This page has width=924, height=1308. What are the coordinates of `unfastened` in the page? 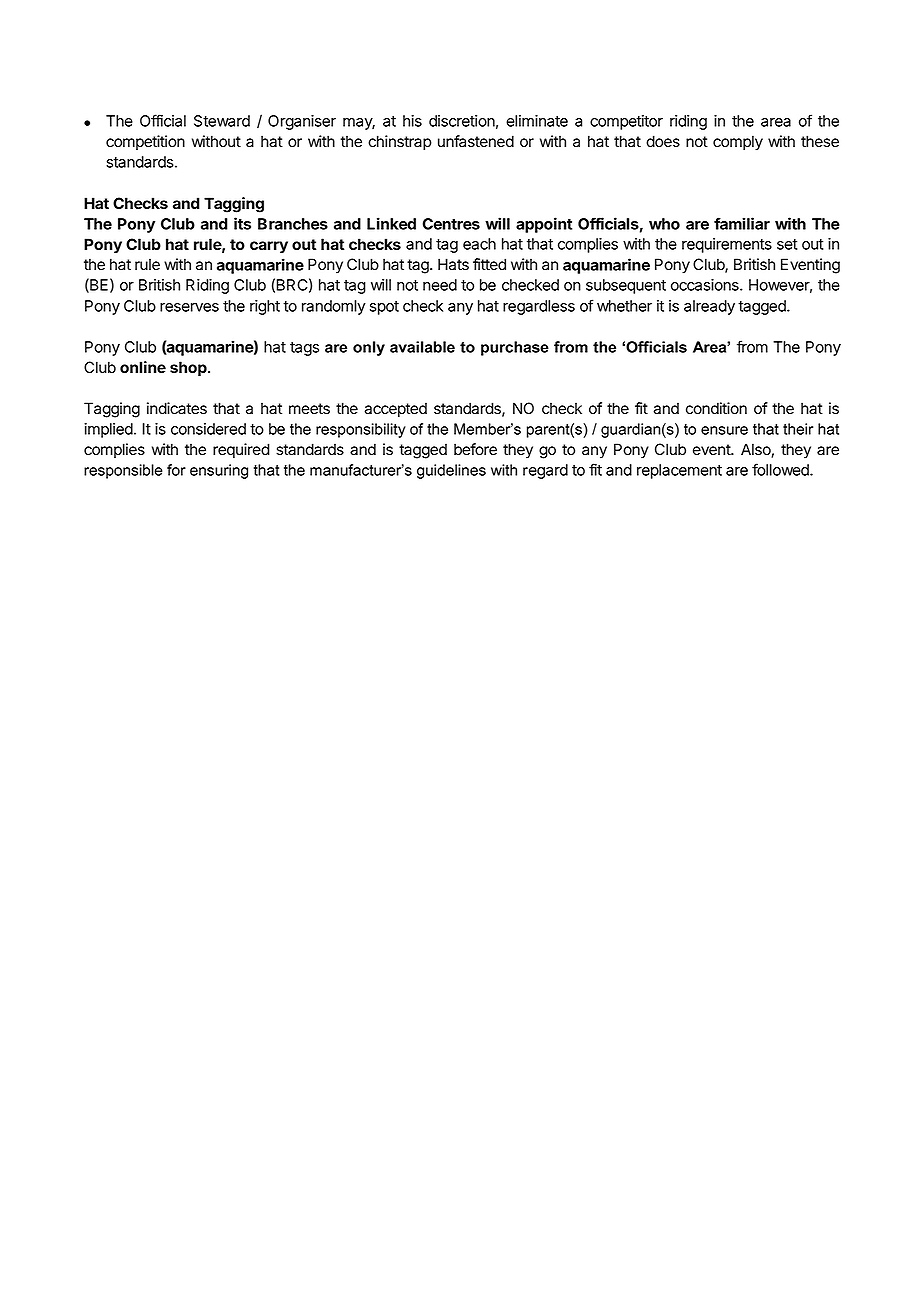 It's located at (476, 141).
